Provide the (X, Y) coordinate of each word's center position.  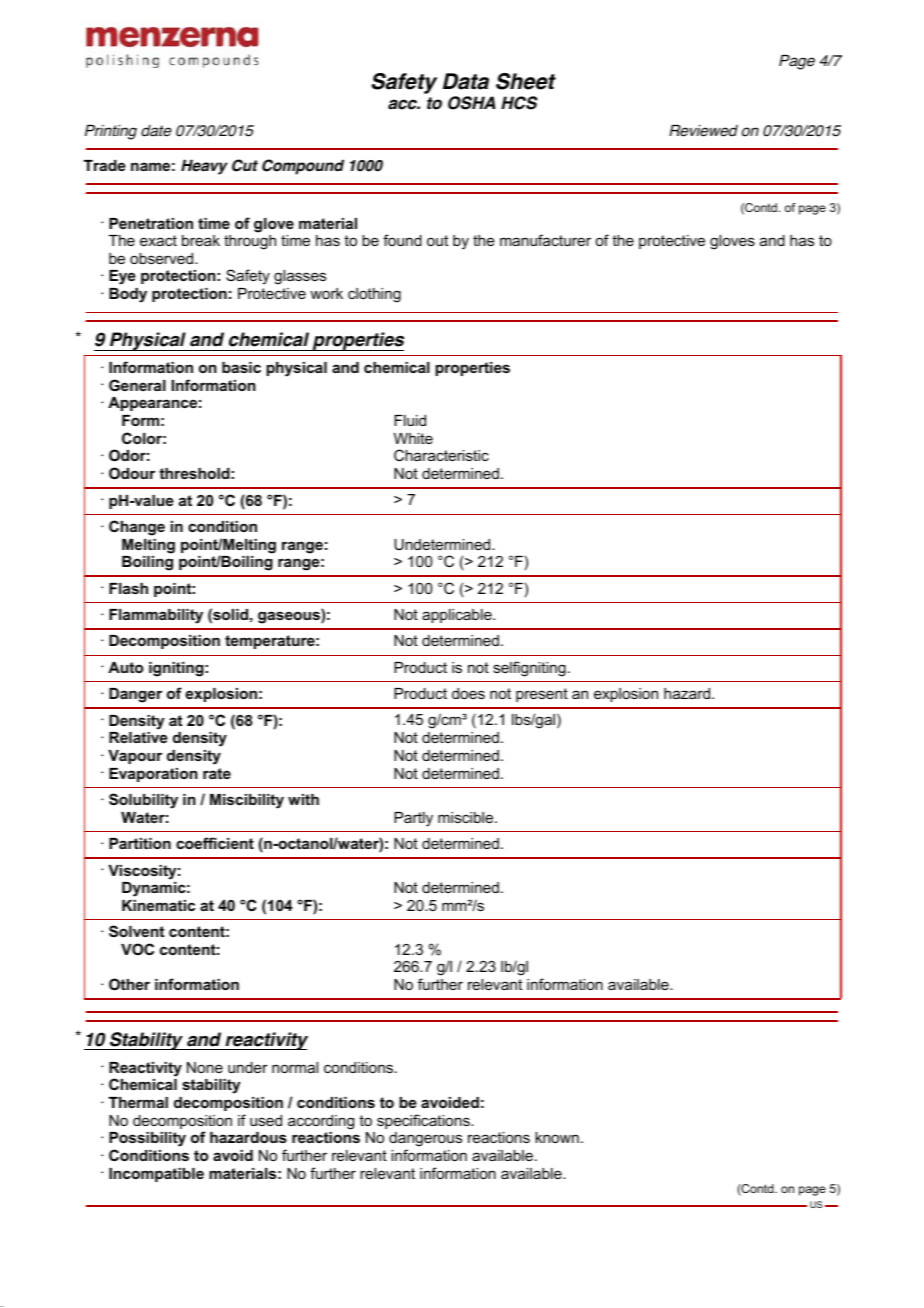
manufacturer (545, 240)
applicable (458, 616)
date (156, 131)
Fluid (410, 420)
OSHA (472, 103)
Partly (413, 819)
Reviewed (703, 131)
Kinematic (158, 905)
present (542, 695)
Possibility (147, 1141)
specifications (424, 1121)
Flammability (156, 616)
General (137, 385)
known (557, 1137)
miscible (467, 817)
